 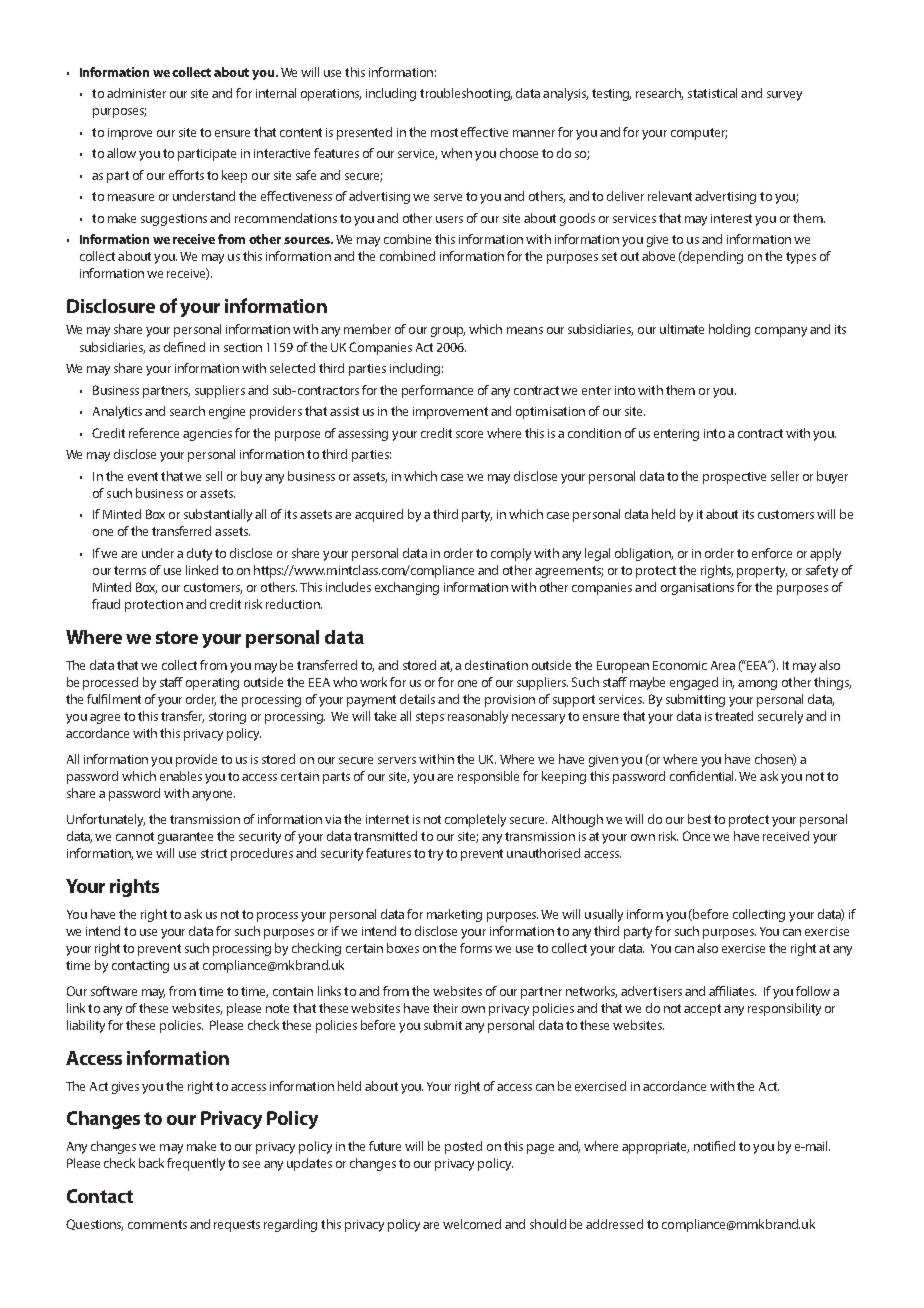 I want to click on frequently, so click(x=196, y=1164).
